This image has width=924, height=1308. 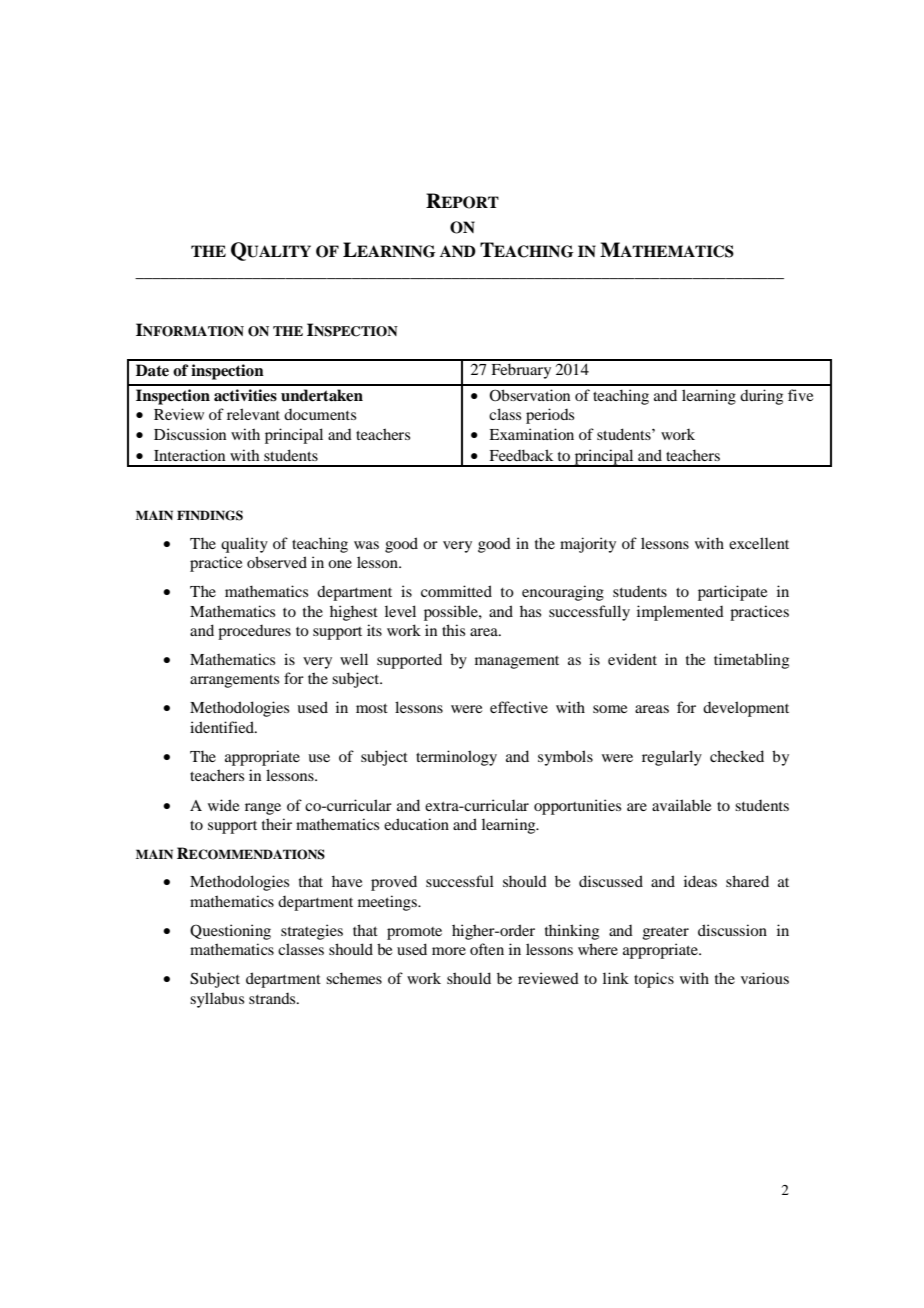 What do you see at coordinates (217, 1000) in the image?
I see `syllabus` at bounding box center [217, 1000].
